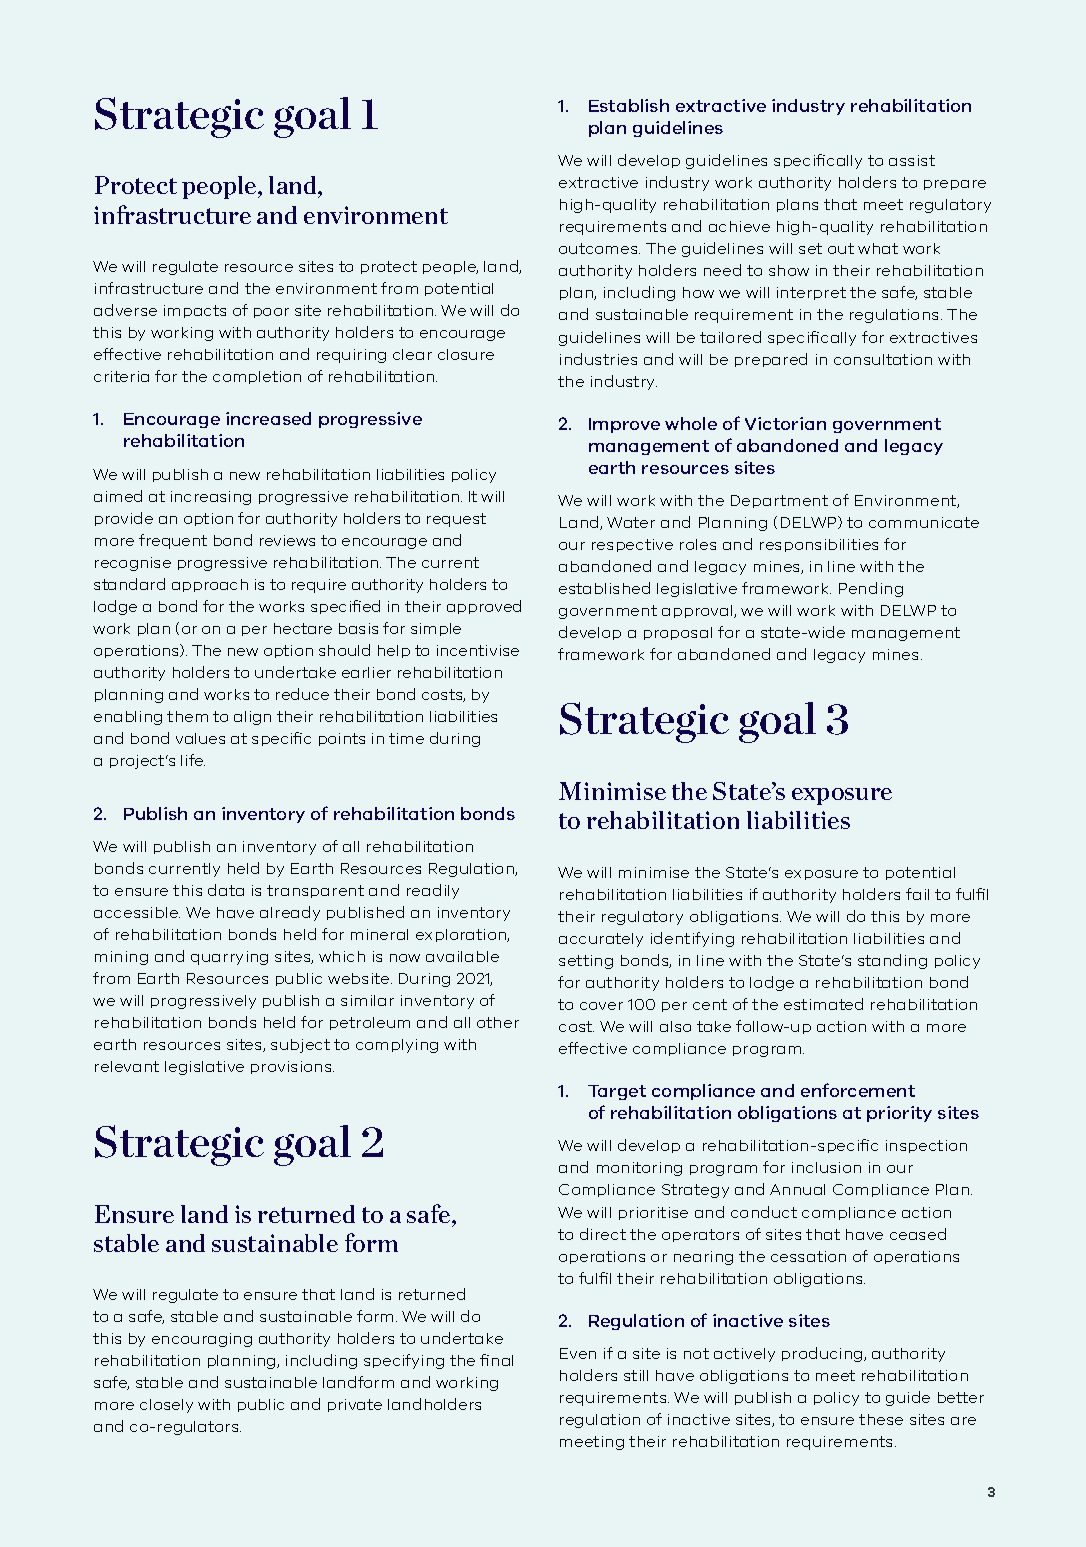 This screenshot has height=1547, width=1086. Describe the element at coordinates (924, 522) in the screenshot. I see `communicate` at that location.
